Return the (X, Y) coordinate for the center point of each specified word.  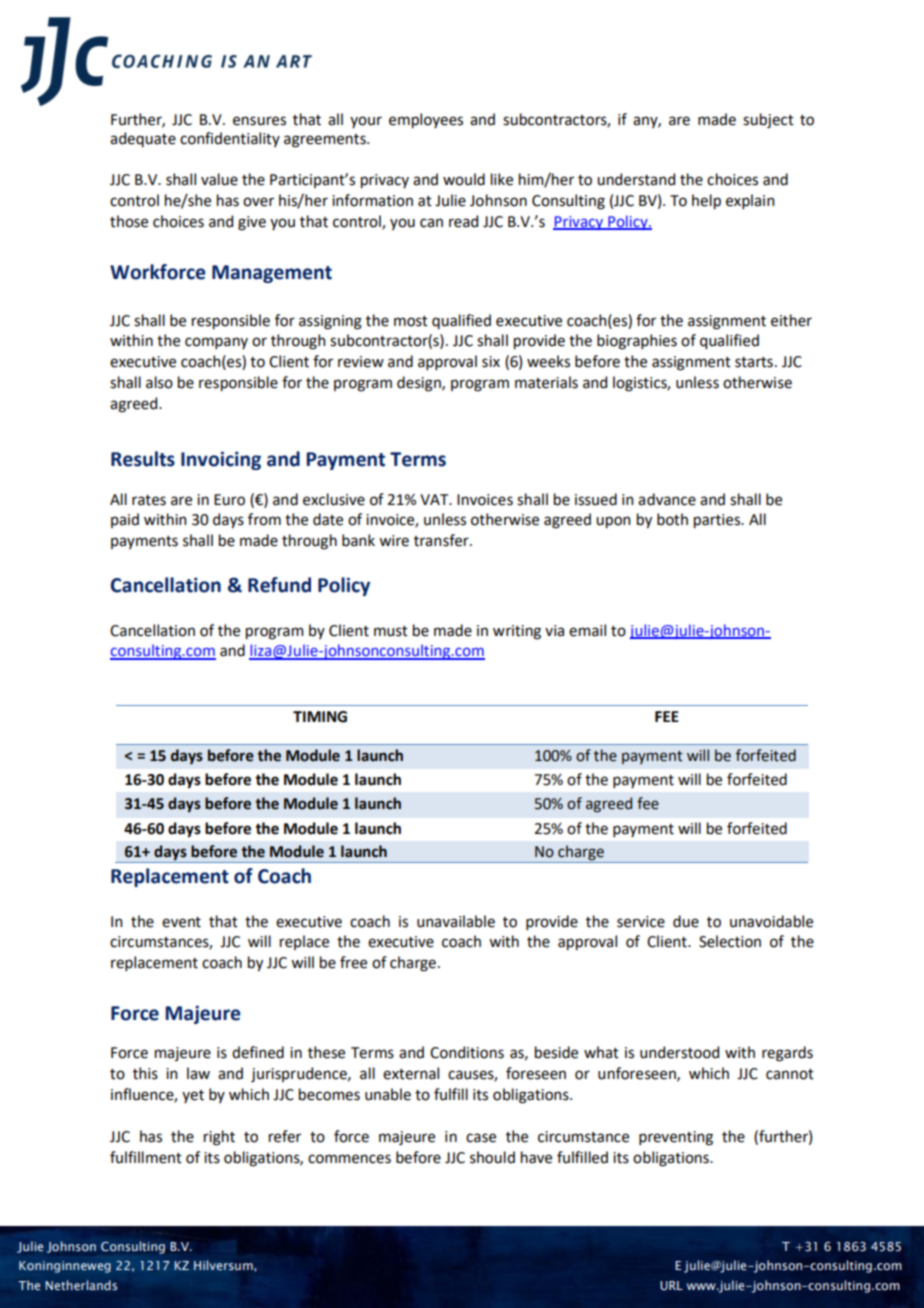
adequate (143, 139)
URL (671, 1285)
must (391, 631)
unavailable (456, 921)
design (420, 384)
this (145, 1073)
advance (667, 499)
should (492, 1157)
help (706, 201)
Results (143, 459)
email (587, 630)
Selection (730, 941)
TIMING (320, 717)
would (464, 179)
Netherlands (81, 1285)
